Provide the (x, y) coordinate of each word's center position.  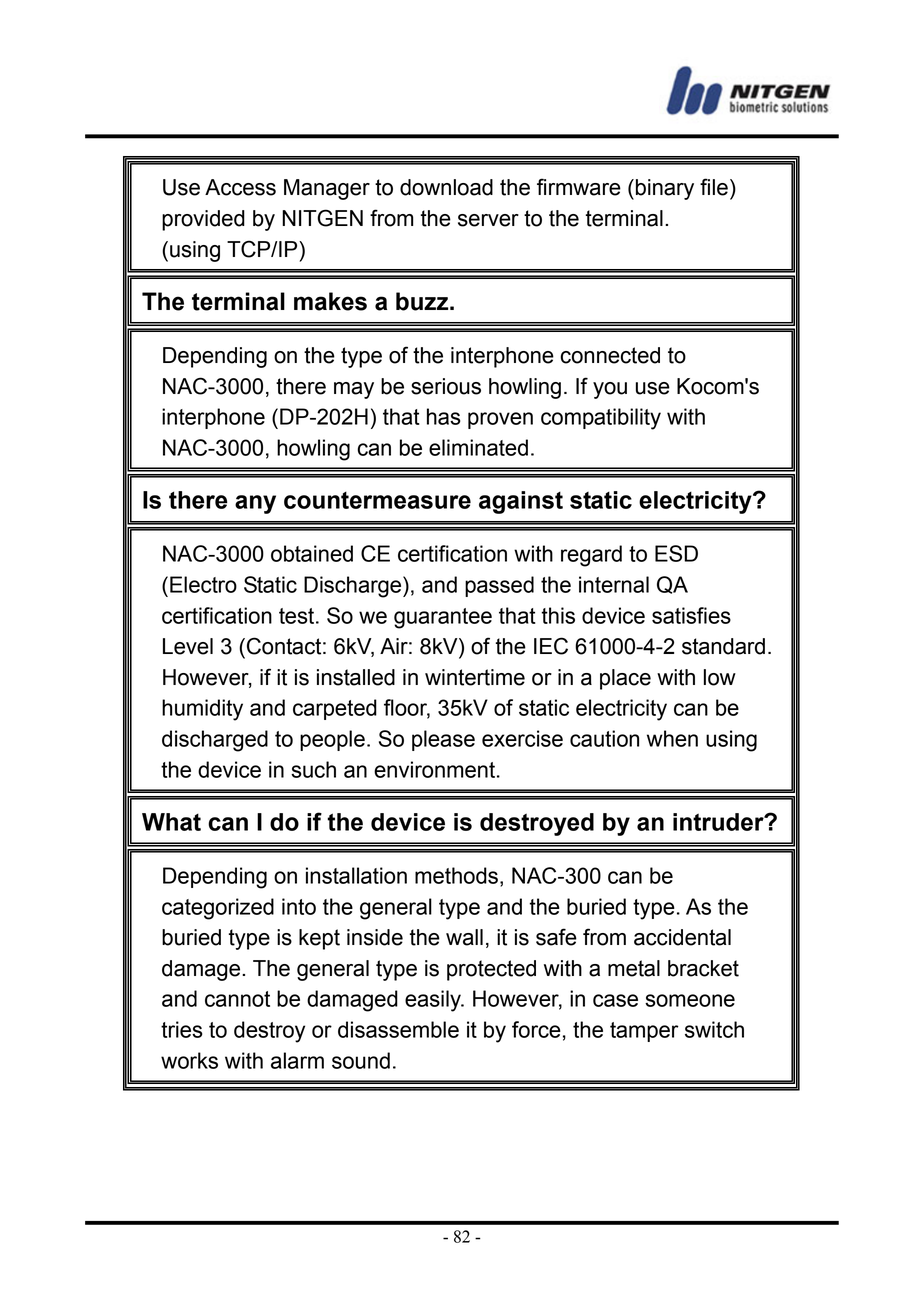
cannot (237, 999)
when (672, 738)
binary (665, 189)
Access (240, 187)
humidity (202, 710)
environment (434, 769)
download (446, 187)
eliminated (478, 447)
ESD (676, 553)
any (255, 504)
